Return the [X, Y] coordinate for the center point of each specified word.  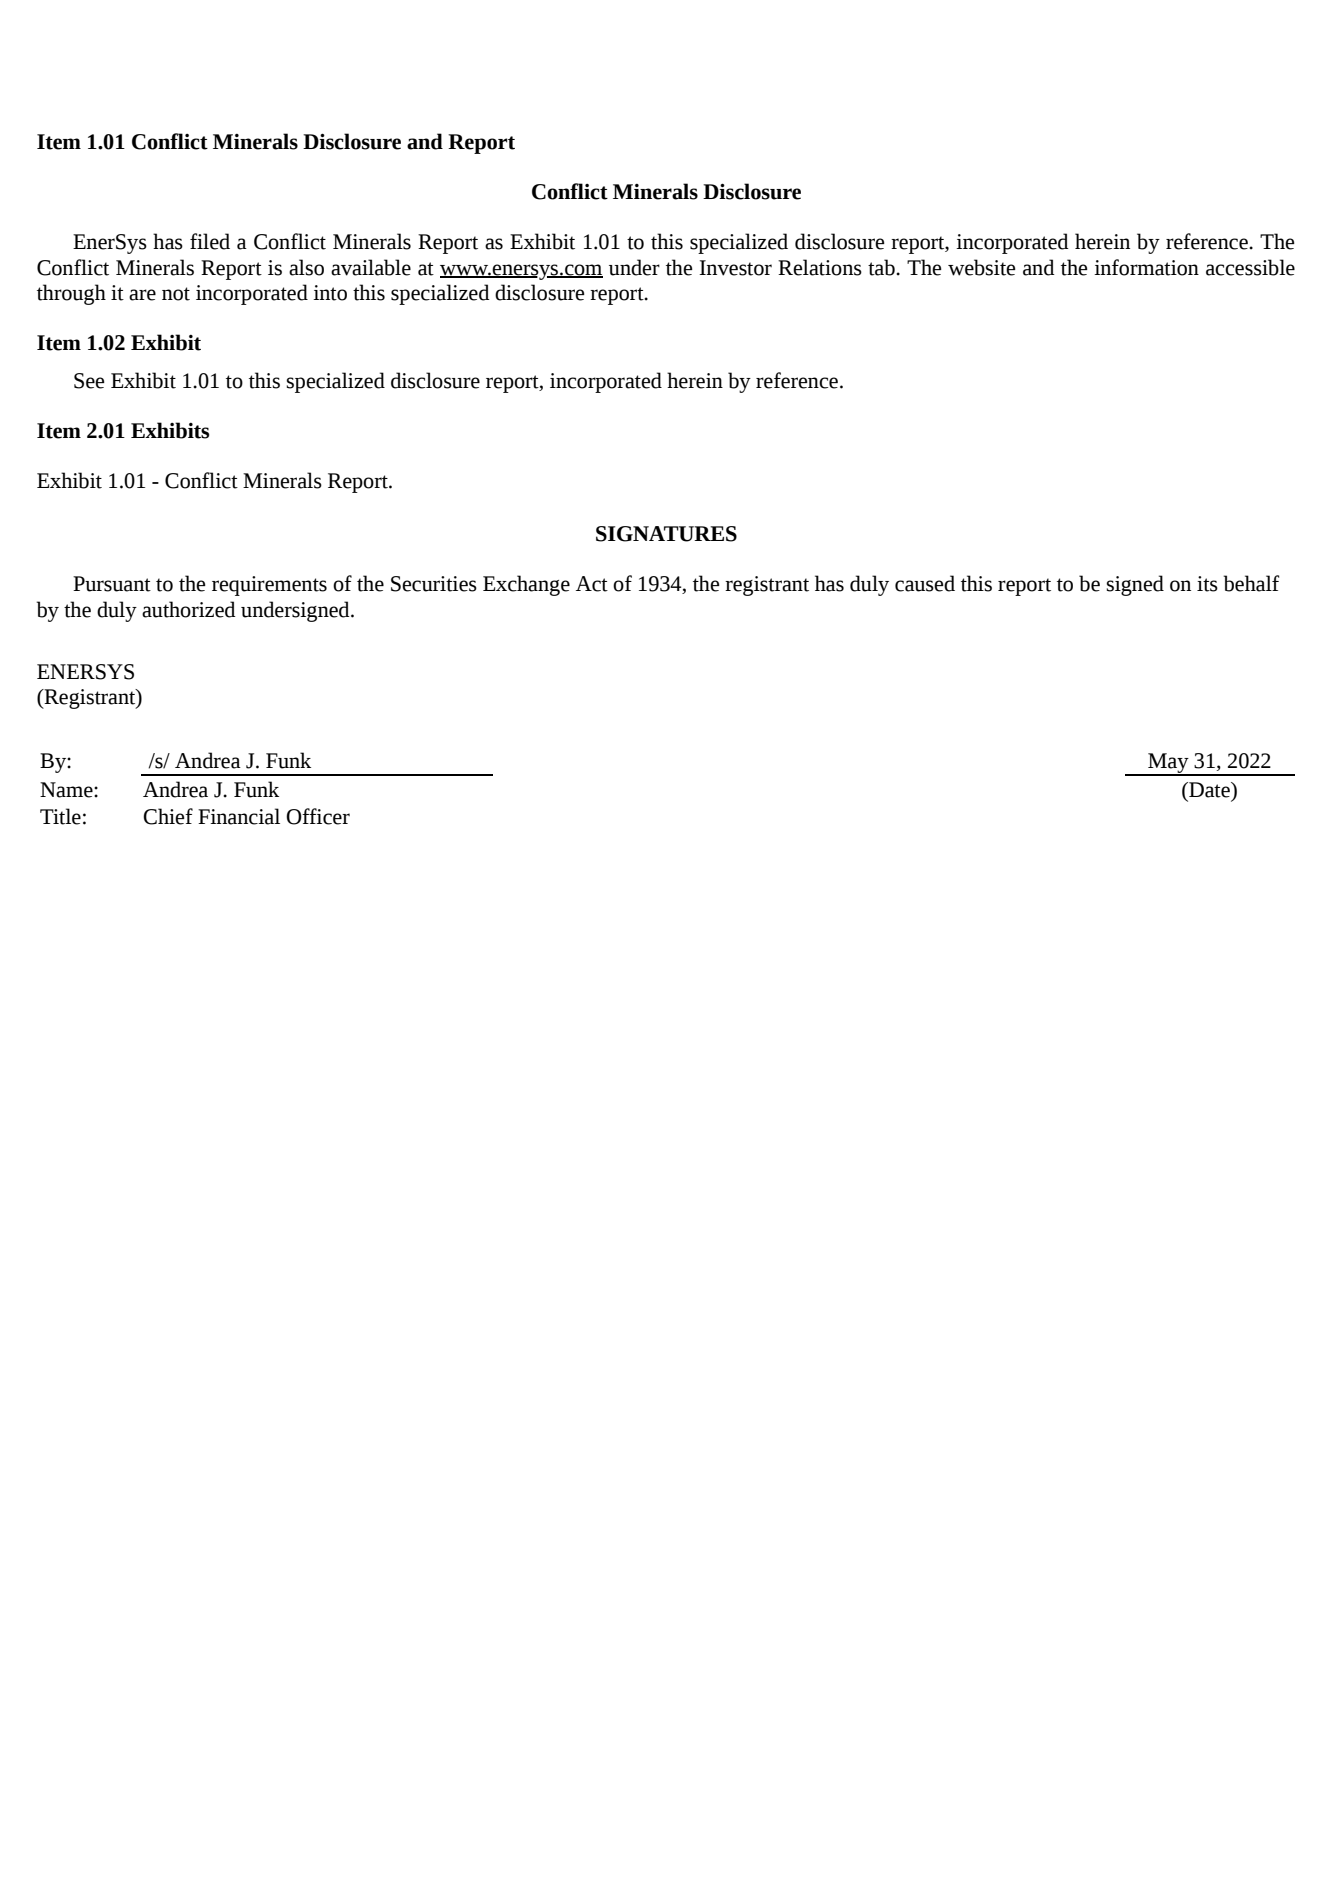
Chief [168, 816]
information [1146, 267]
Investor [735, 268]
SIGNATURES [666, 534]
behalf [1251, 583]
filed [210, 241]
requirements [269, 586]
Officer [318, 816]
